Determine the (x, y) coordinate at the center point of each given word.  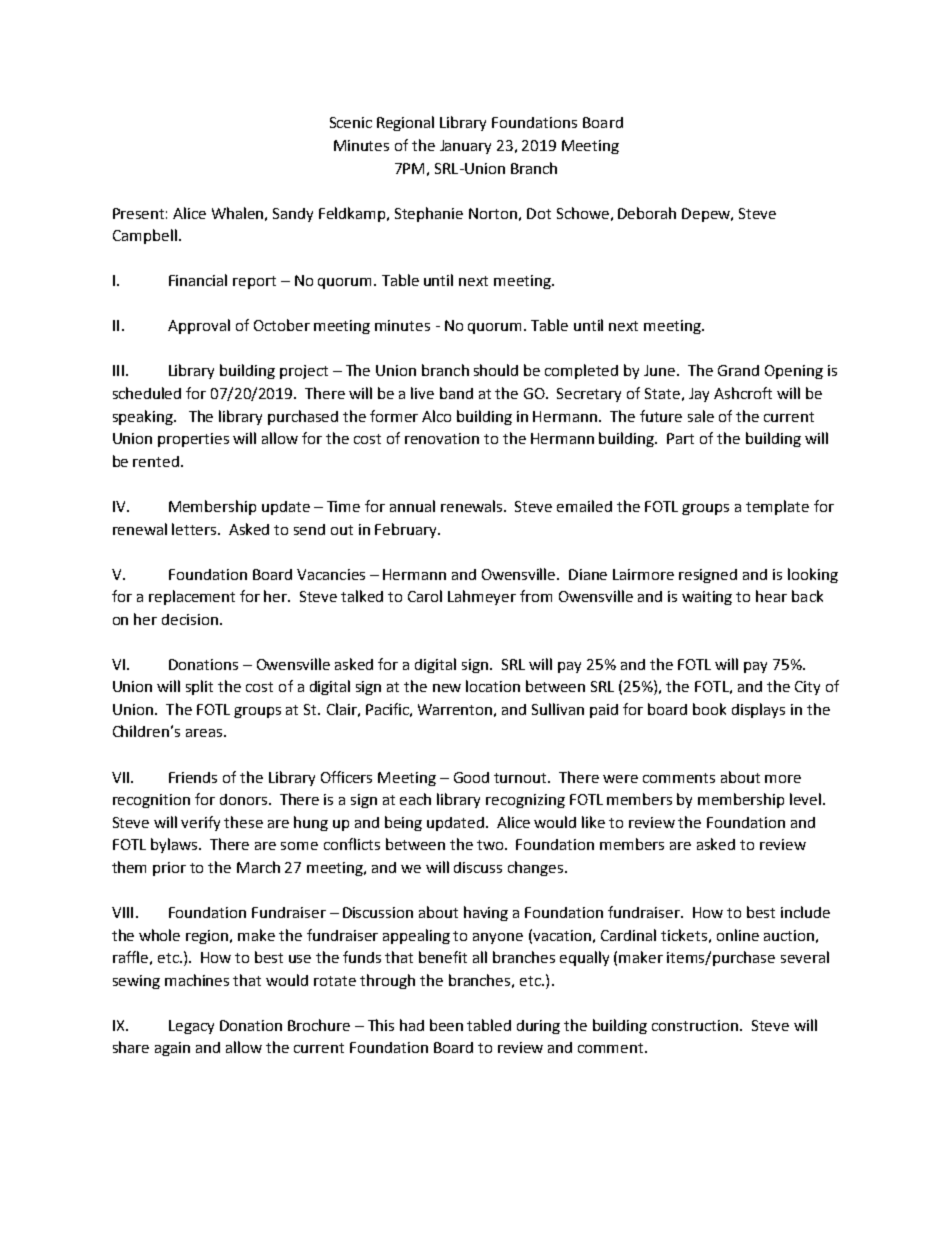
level (807, 799)
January (465, 147)
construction (696, 1025)
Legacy (191, 1027)
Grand (738, 370)
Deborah (647, 213)
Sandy (293, 215)
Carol (425, 596)
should (496, 370)
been (446, 1025)
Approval (199, 326)
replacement (192, 597)
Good (471, 777)
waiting (707, 598)
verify (200, 823)
